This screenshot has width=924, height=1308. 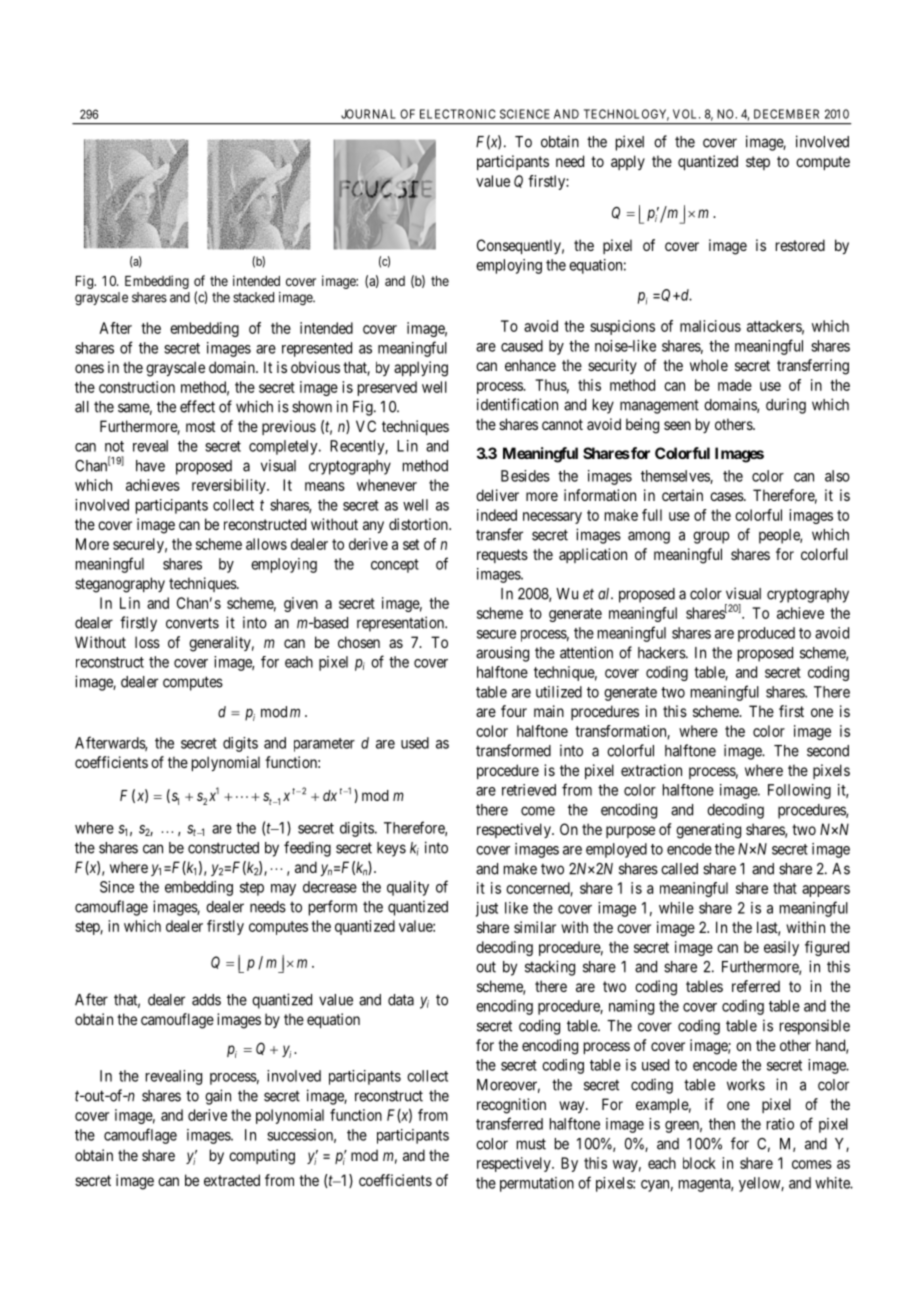 I want to click on Since, so click(x=117, y=887).
